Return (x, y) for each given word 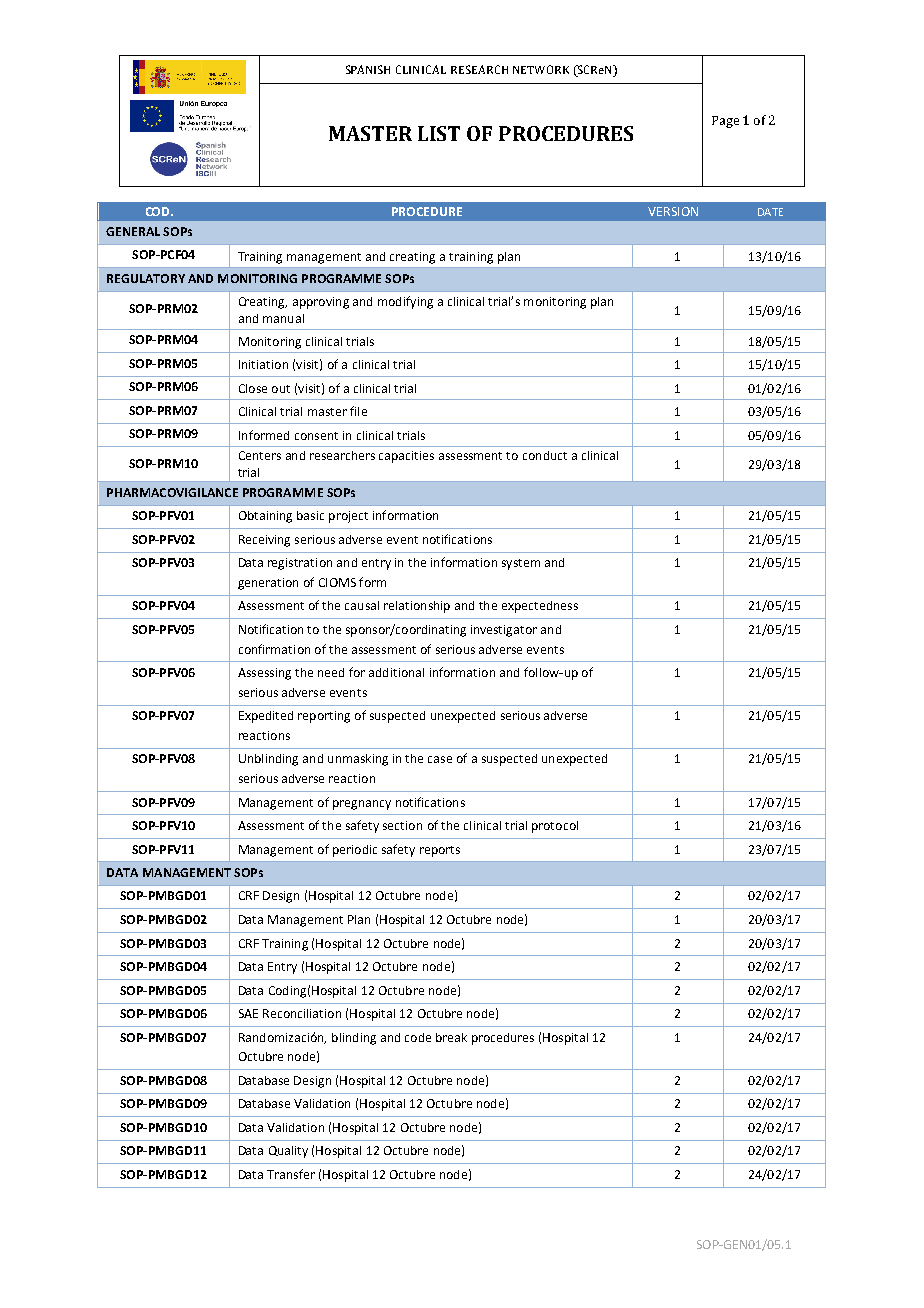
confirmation (274, 649)
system (521, 564)
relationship (417, 607)
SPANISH (368, 69)
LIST (439, 133)
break (451, 1037)
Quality (288, 1152)
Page (725, 122)
